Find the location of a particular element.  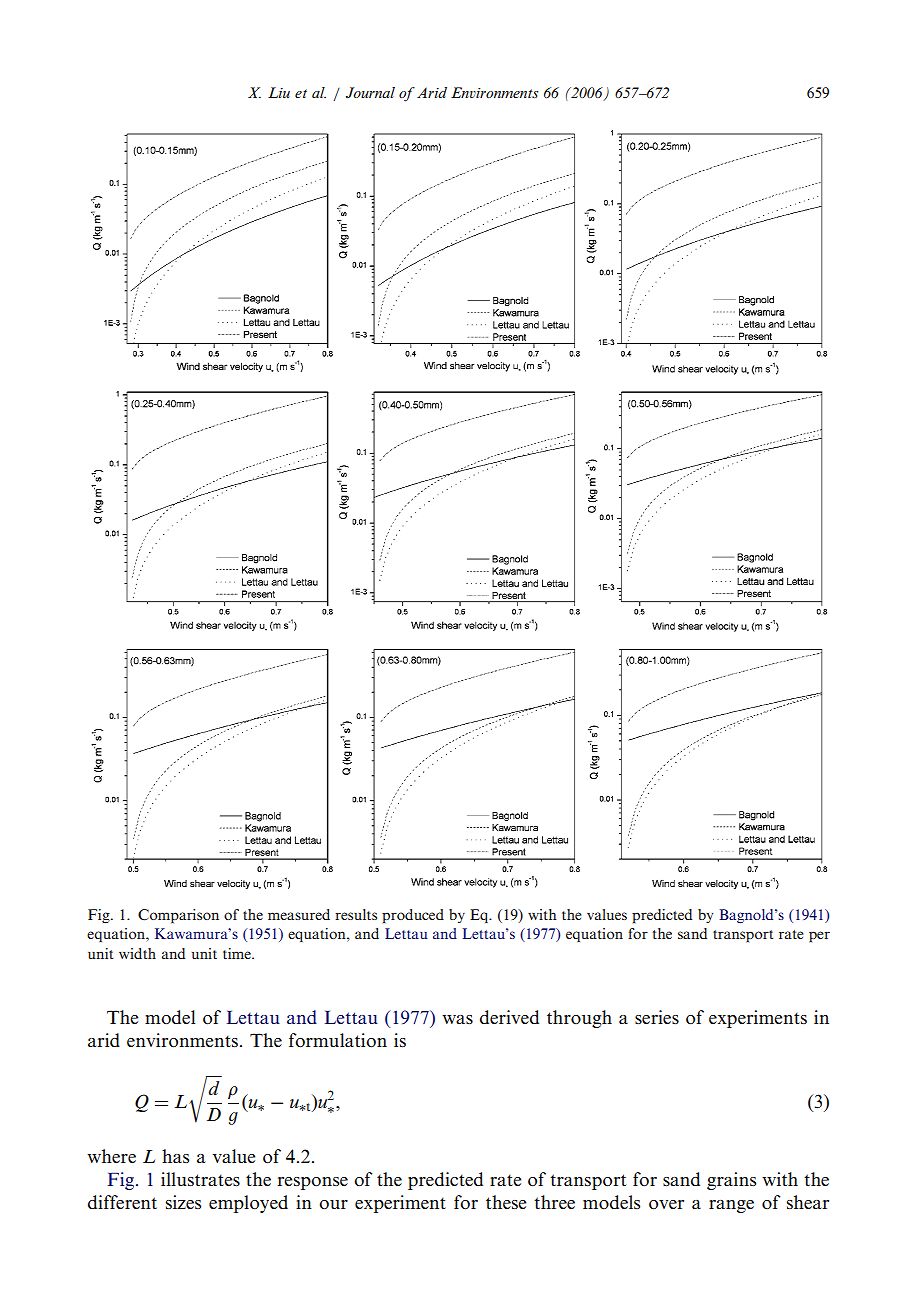

formulation is located at coordinates (338, 1040).
